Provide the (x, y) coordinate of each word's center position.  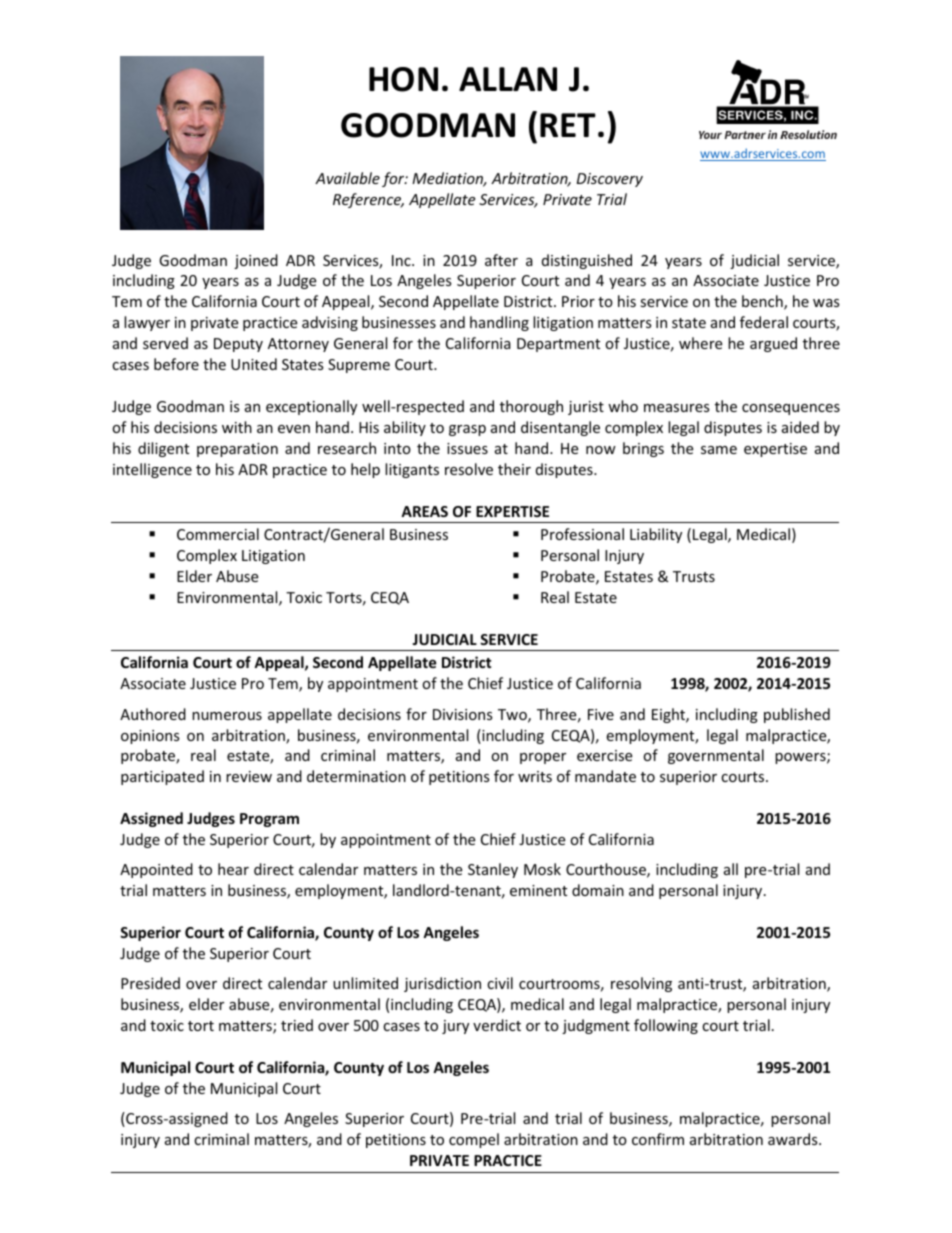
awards (794, 1139)
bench (763, 302)
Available (347, 178)
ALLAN (508, 79)
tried (297, 1025)
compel (474, 1140)
